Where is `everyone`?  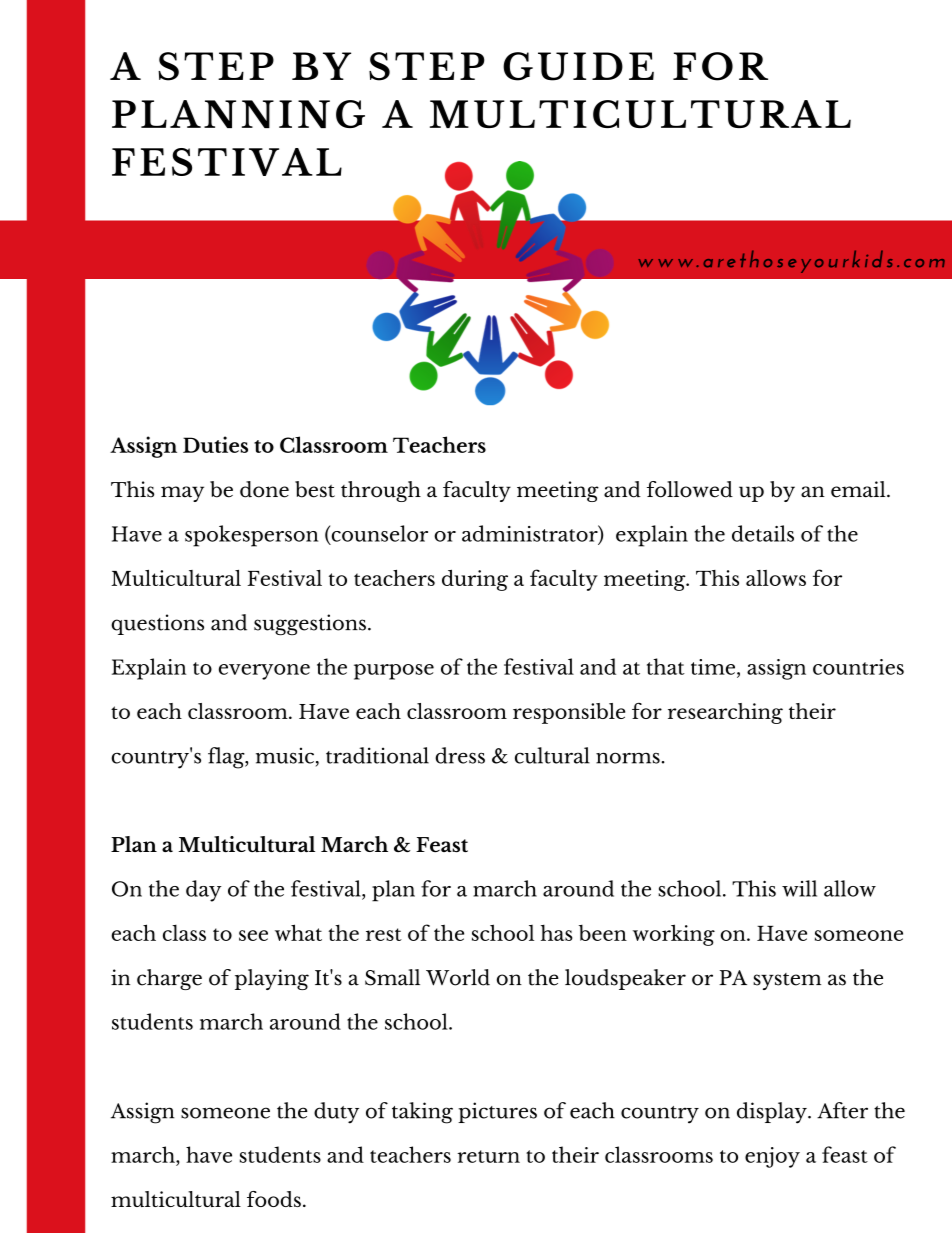
everyone is located at coordinates (264, 672).
